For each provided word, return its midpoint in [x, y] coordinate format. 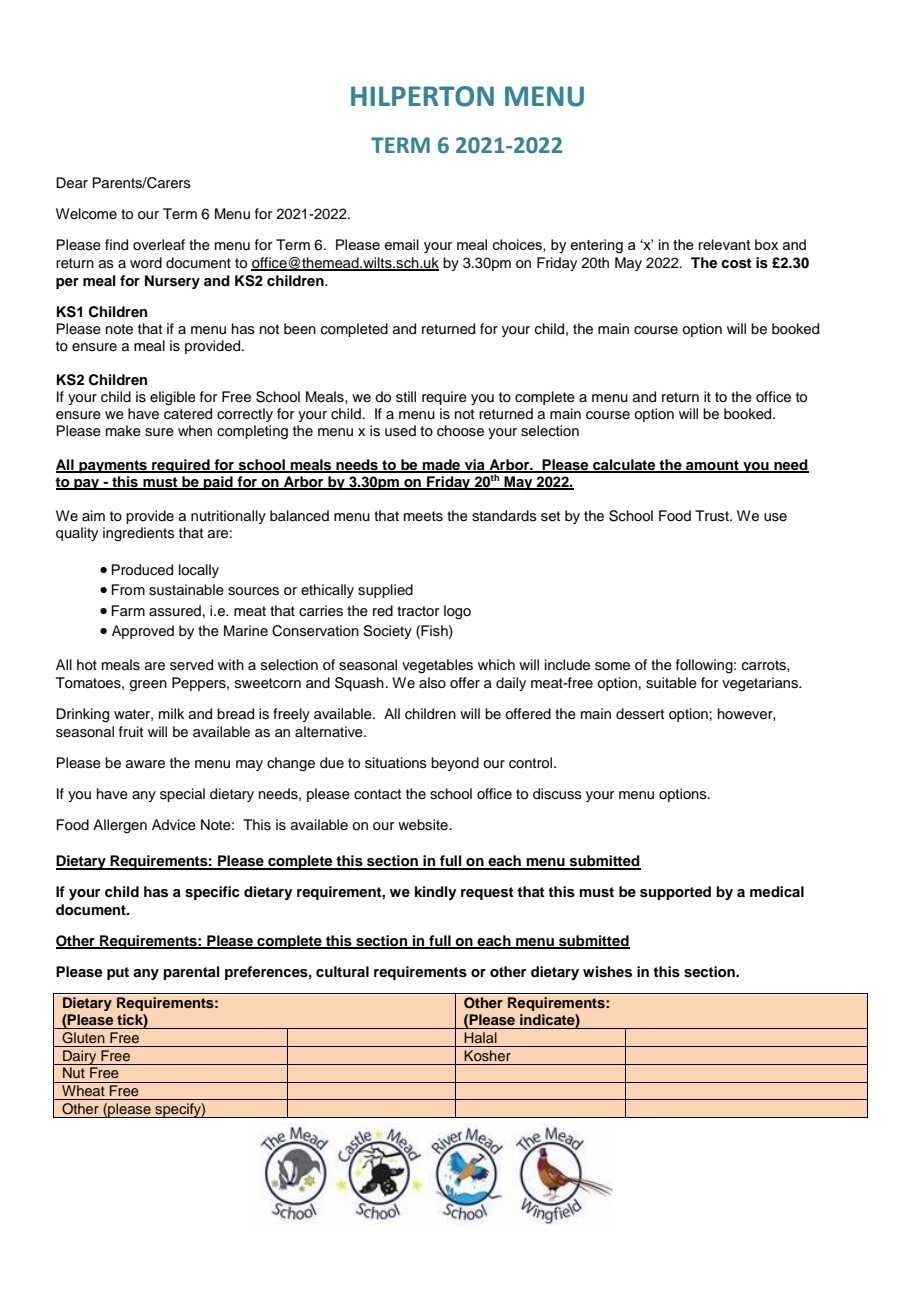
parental [191, 973]
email [401, 244]
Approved [143, 632]
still [406, 397]
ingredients [139, 534]
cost [736, 263]
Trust [713, 515]
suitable [671, 683]
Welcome [86, 214]
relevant [725, 244]
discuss [557, 794]
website [423, 825]
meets [423, 516]
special [182, 795]
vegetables [437, 666]
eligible [173, 398]
